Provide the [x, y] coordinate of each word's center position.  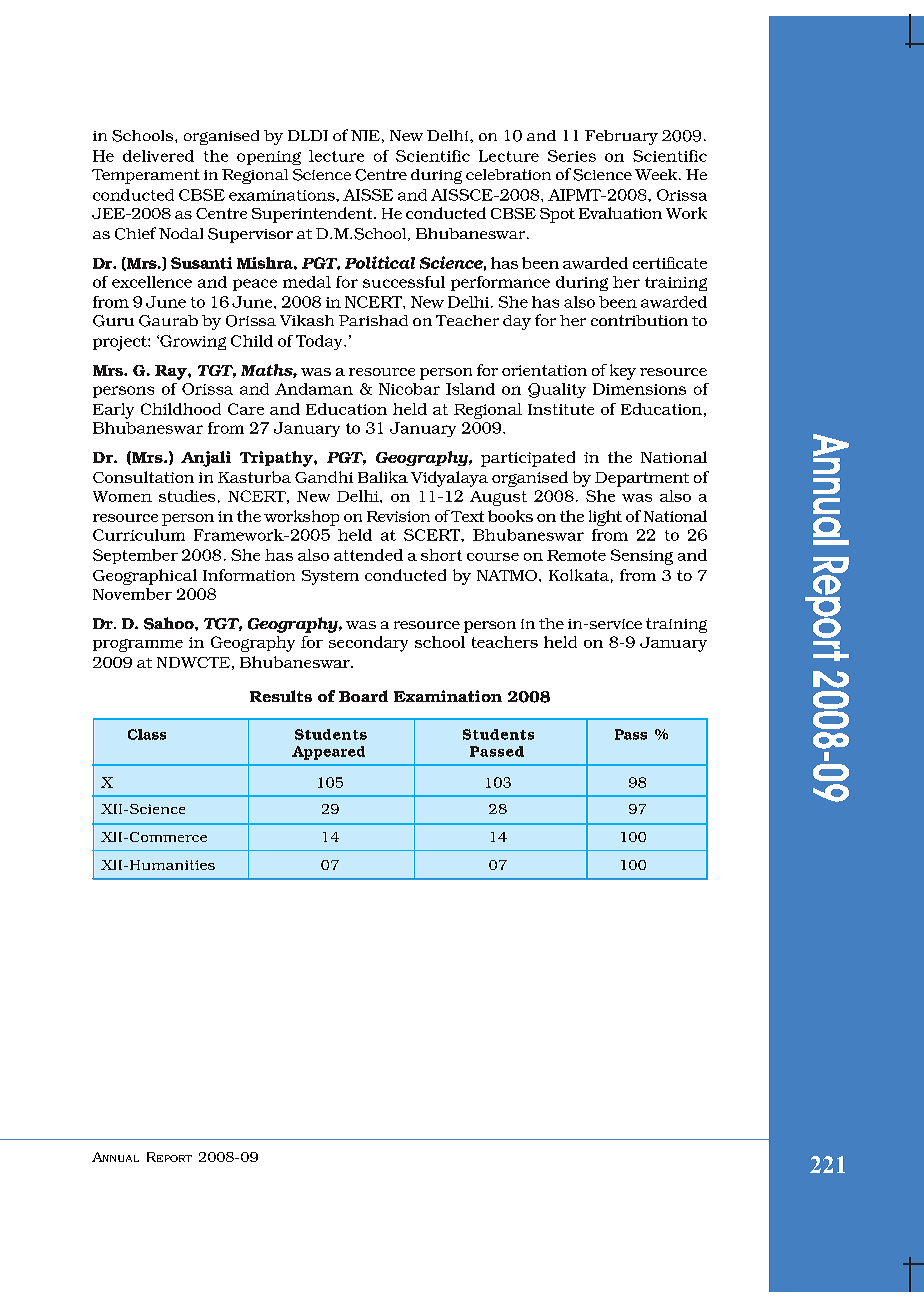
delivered [158, 156]
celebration [508, 174]
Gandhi [324, 477]
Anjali [206, 459]
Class [147, 734]
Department [642, 479]
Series [572, 156]
